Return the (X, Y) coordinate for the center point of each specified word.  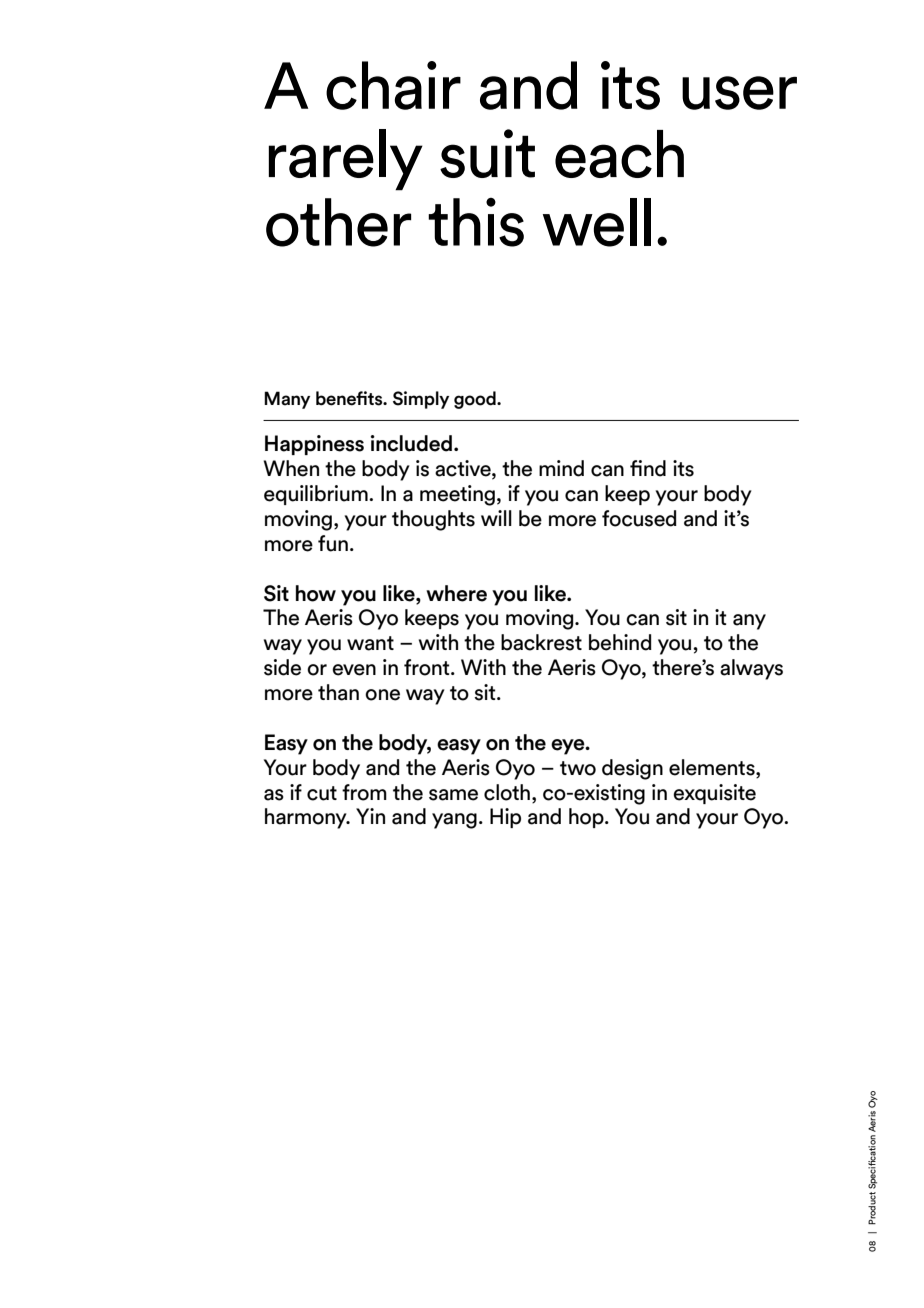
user (739, 93)
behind (620, 642)
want (370, 643)
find (648, 468)
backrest (541, 642)
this (476, 222)
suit (487, 153)
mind (561, 468)
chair (393, 85)
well (597, 222)
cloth (507, 792)
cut (322, 793)
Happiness (314, 445)
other (338, 222)
